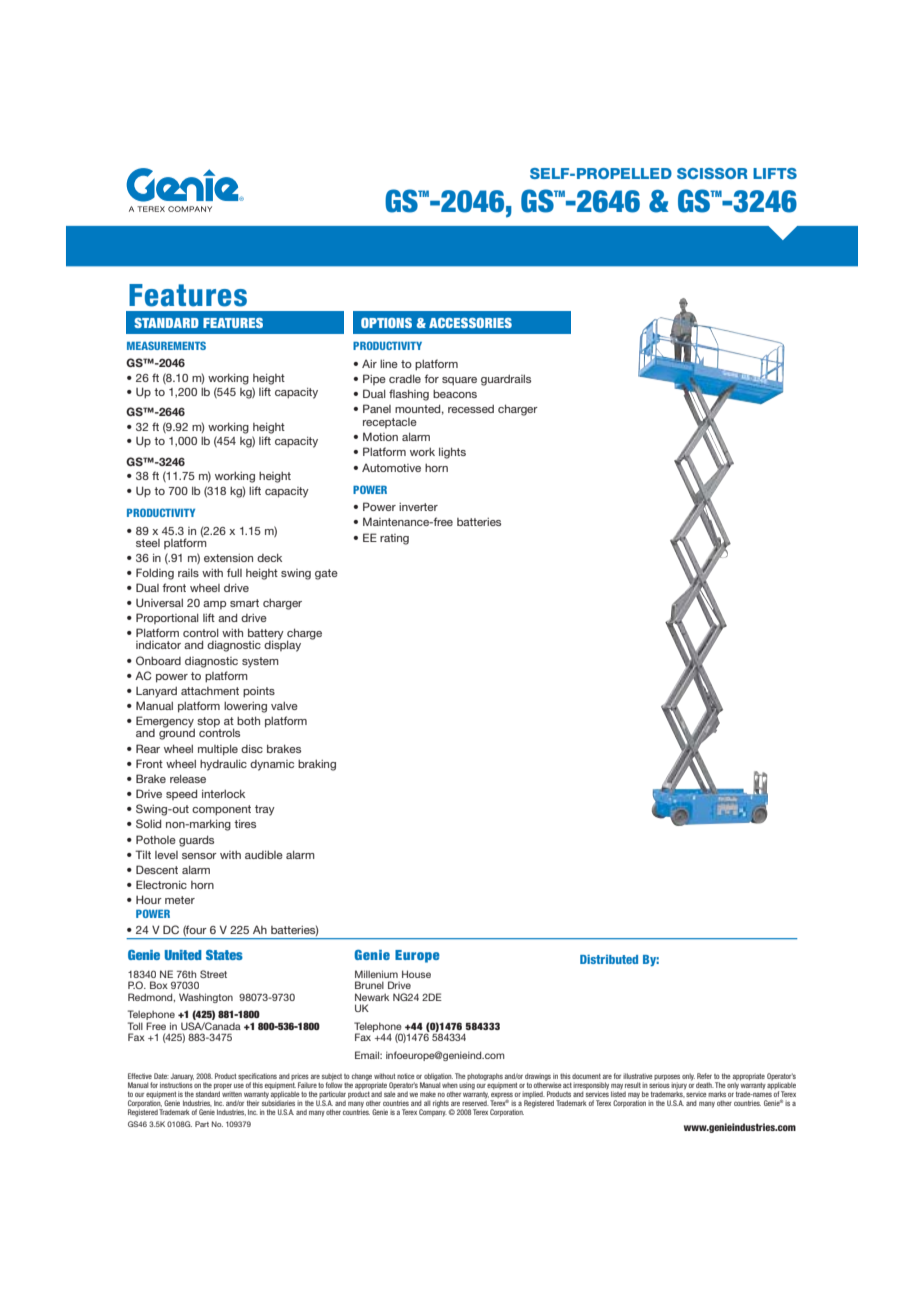 The width and height of the screenshot is (924, 1308). Describe the element at coordinates (166, 345) in the screenshot. I see `MEASUREMENTS` at that location.
